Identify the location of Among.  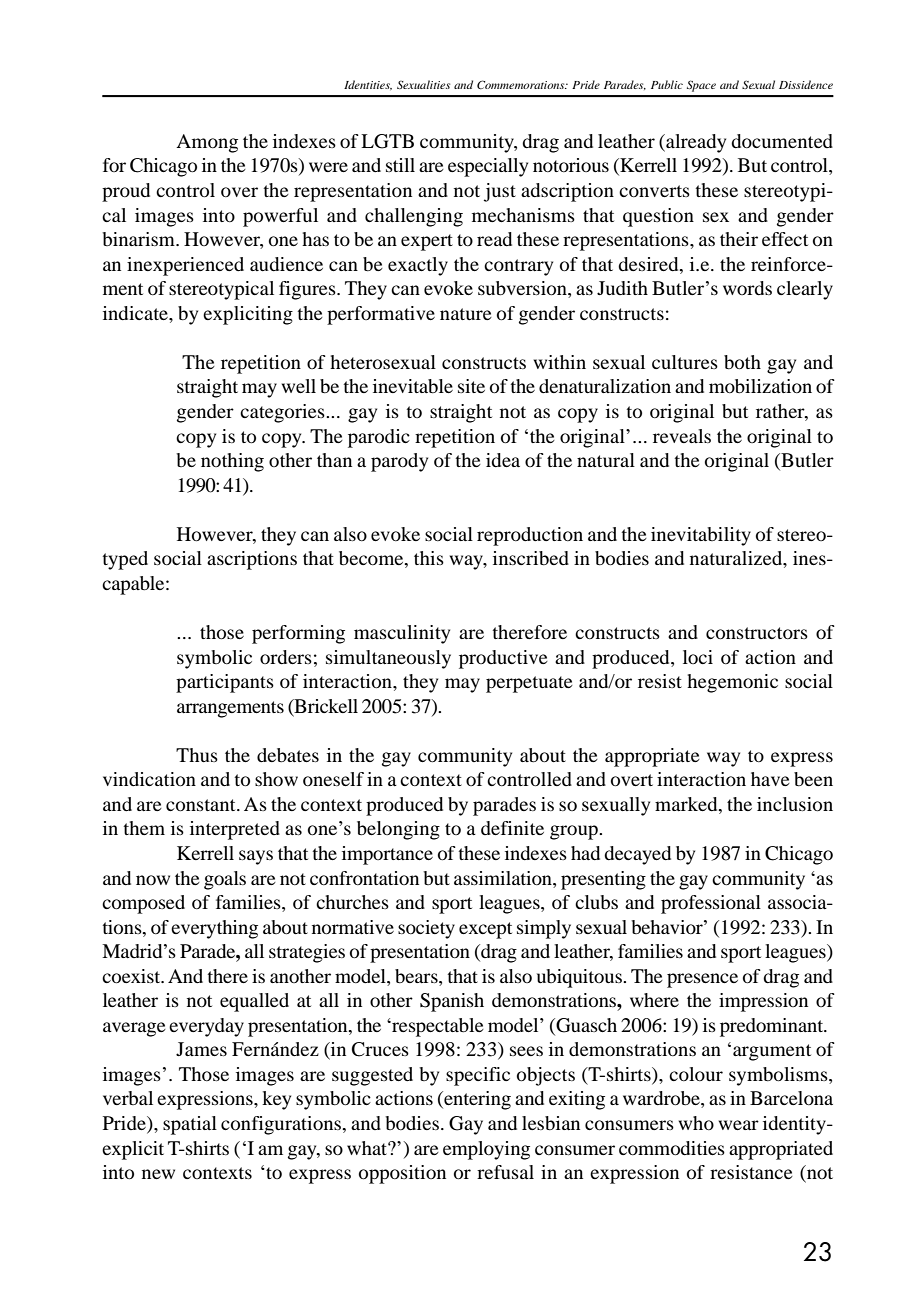
(207, 143).
